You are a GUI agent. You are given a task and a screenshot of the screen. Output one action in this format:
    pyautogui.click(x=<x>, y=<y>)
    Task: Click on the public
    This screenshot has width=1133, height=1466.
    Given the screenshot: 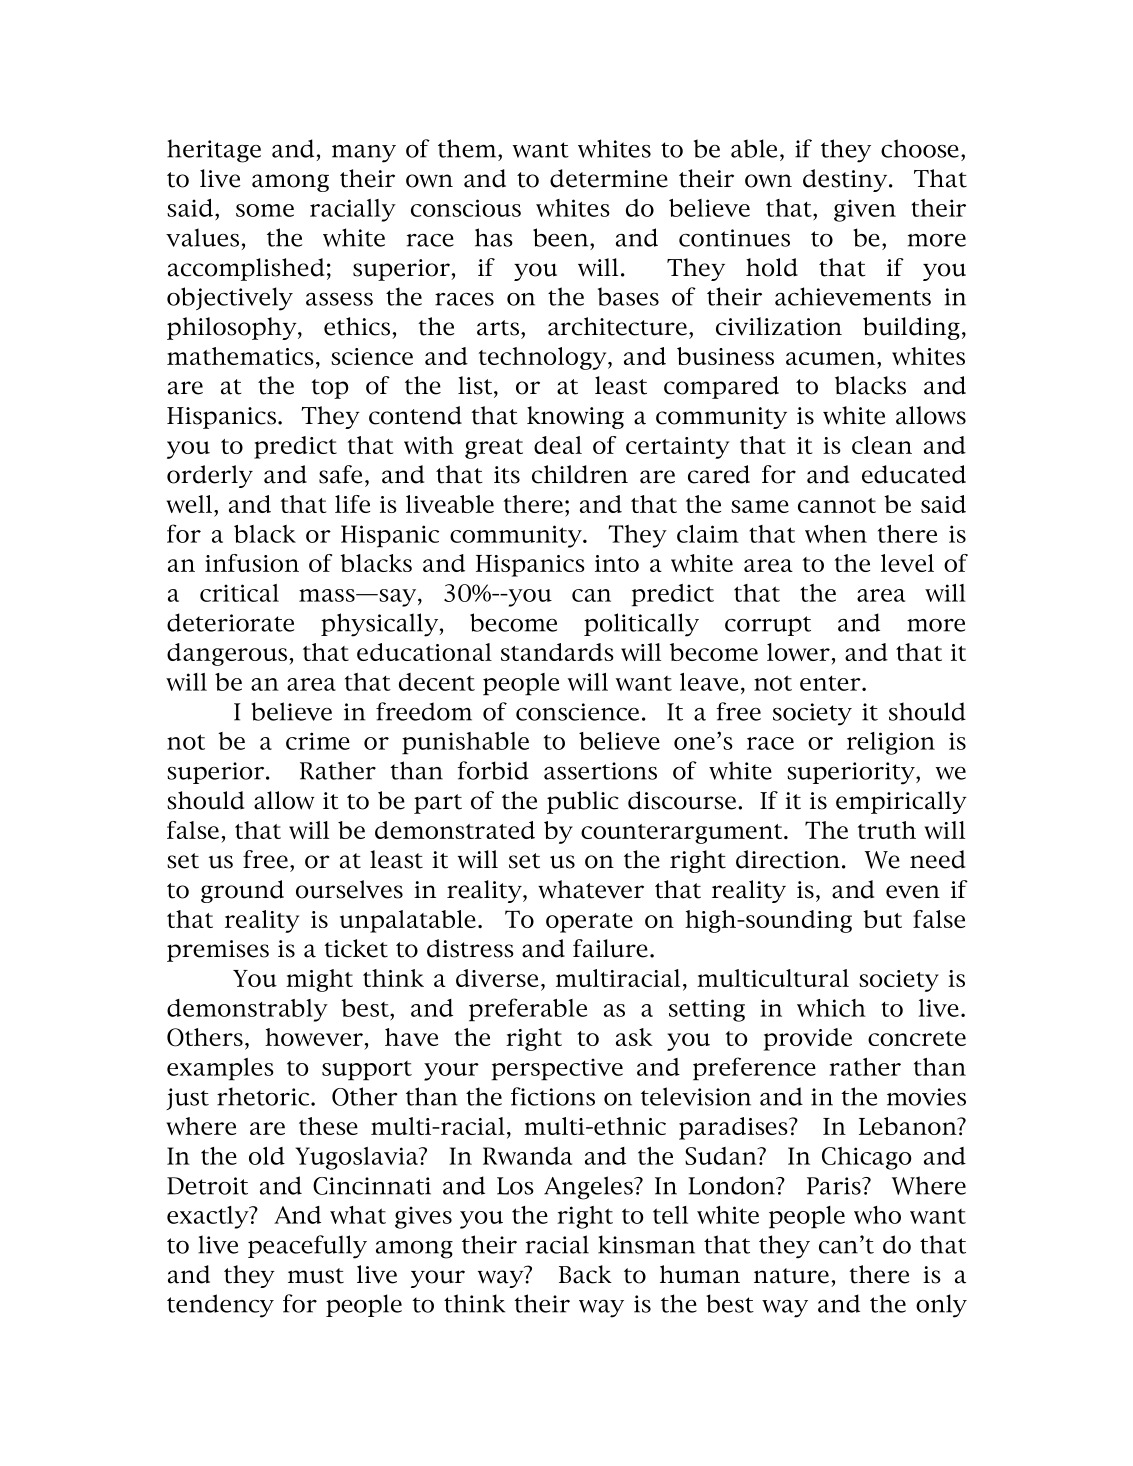 What is the action you would take?
    pyautogui.click(x=582, y=802)
